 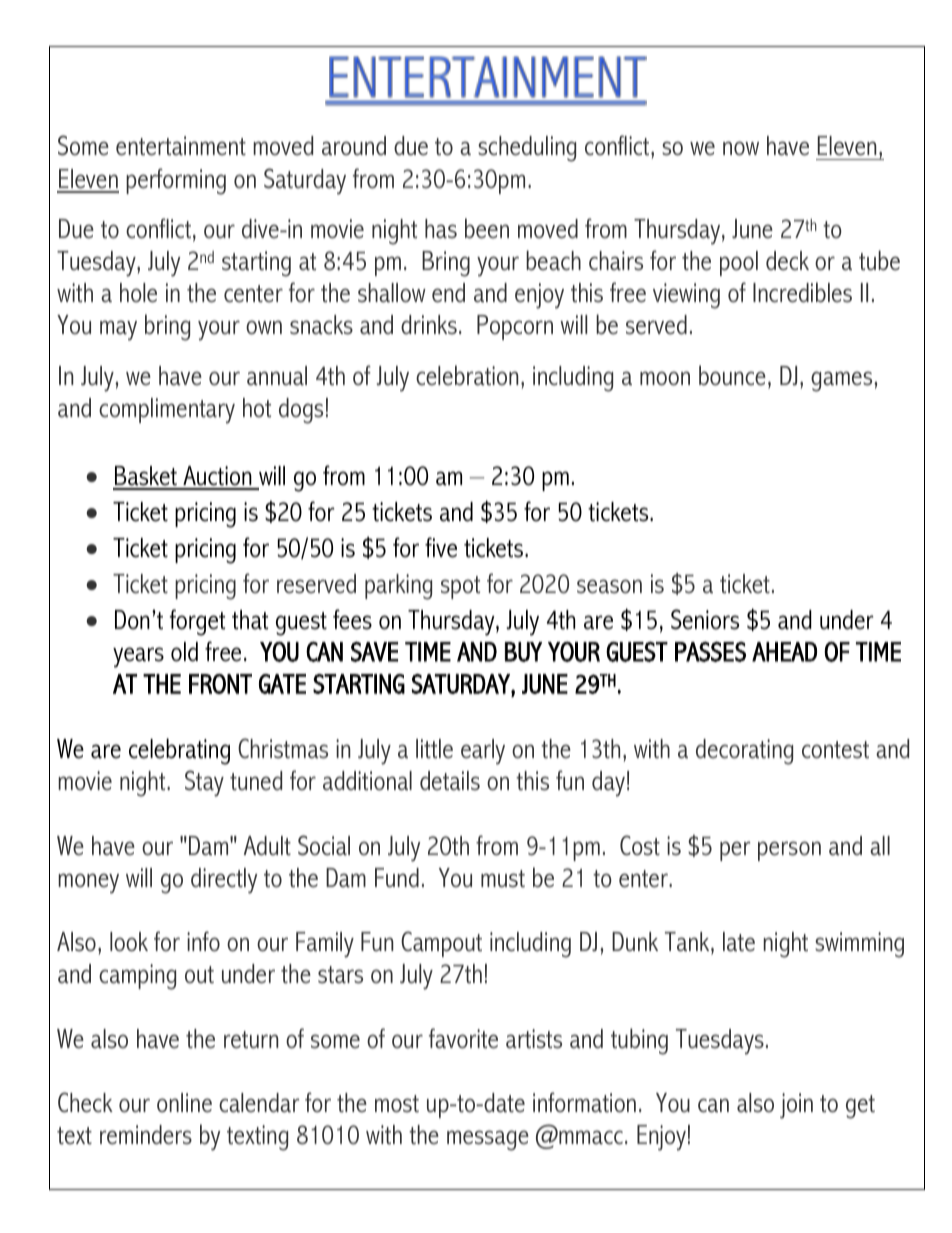 I want to click on scheduling, so click(x=527, y=149).
